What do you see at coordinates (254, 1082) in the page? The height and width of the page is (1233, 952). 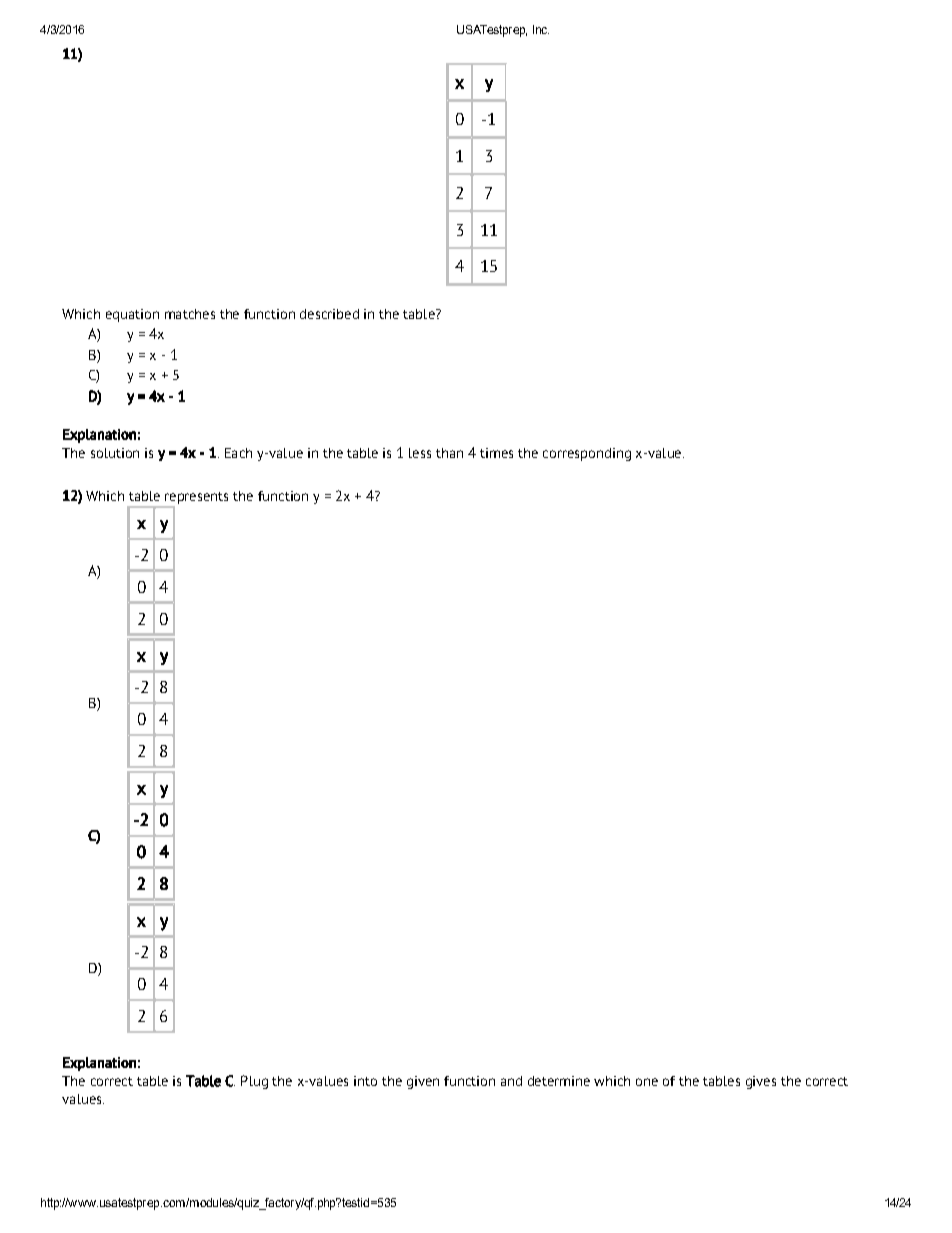 I see `Plug` at bounding box center [254, 1082].
